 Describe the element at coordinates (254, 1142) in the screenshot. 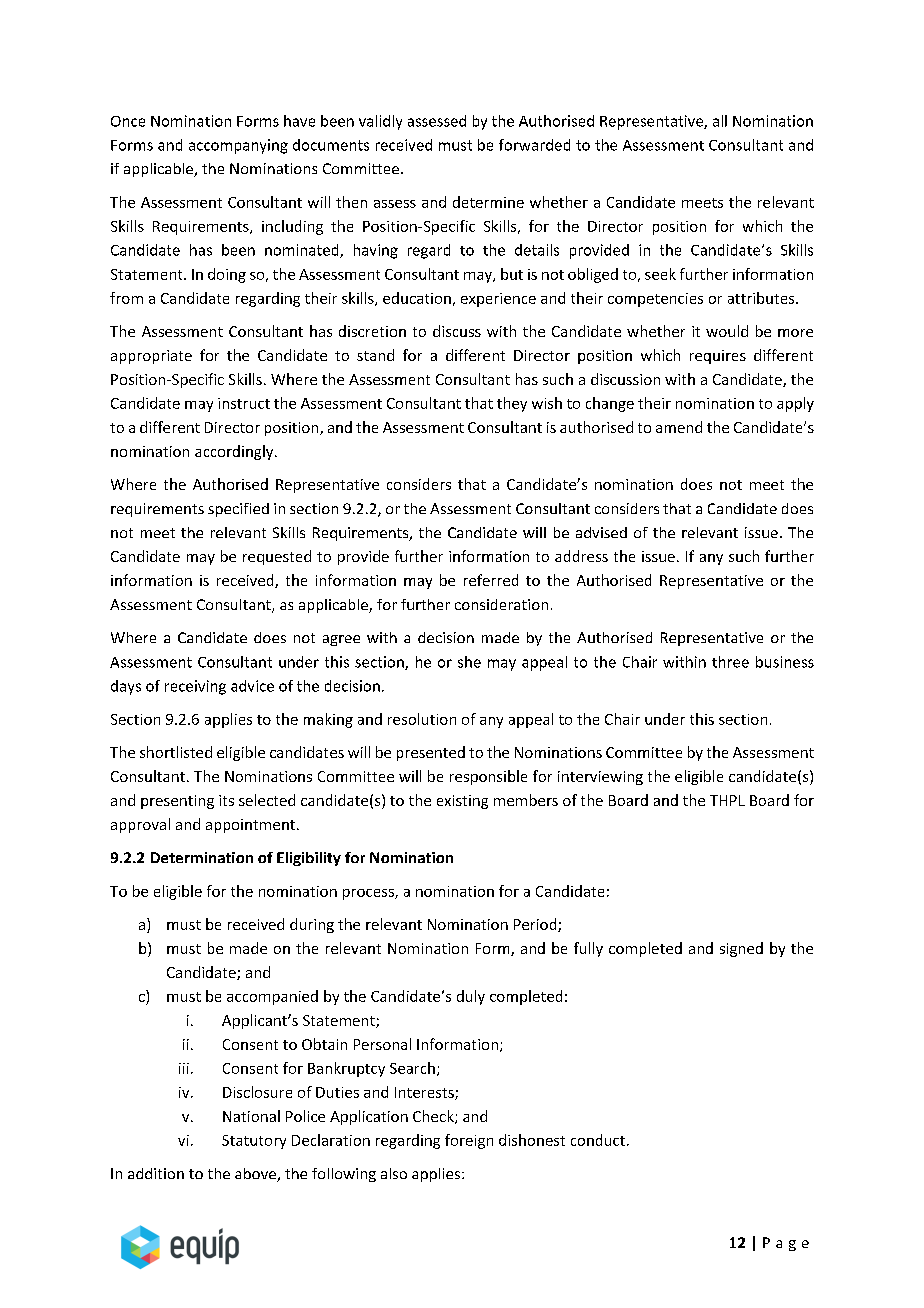

I see `Statutory` at that location.
